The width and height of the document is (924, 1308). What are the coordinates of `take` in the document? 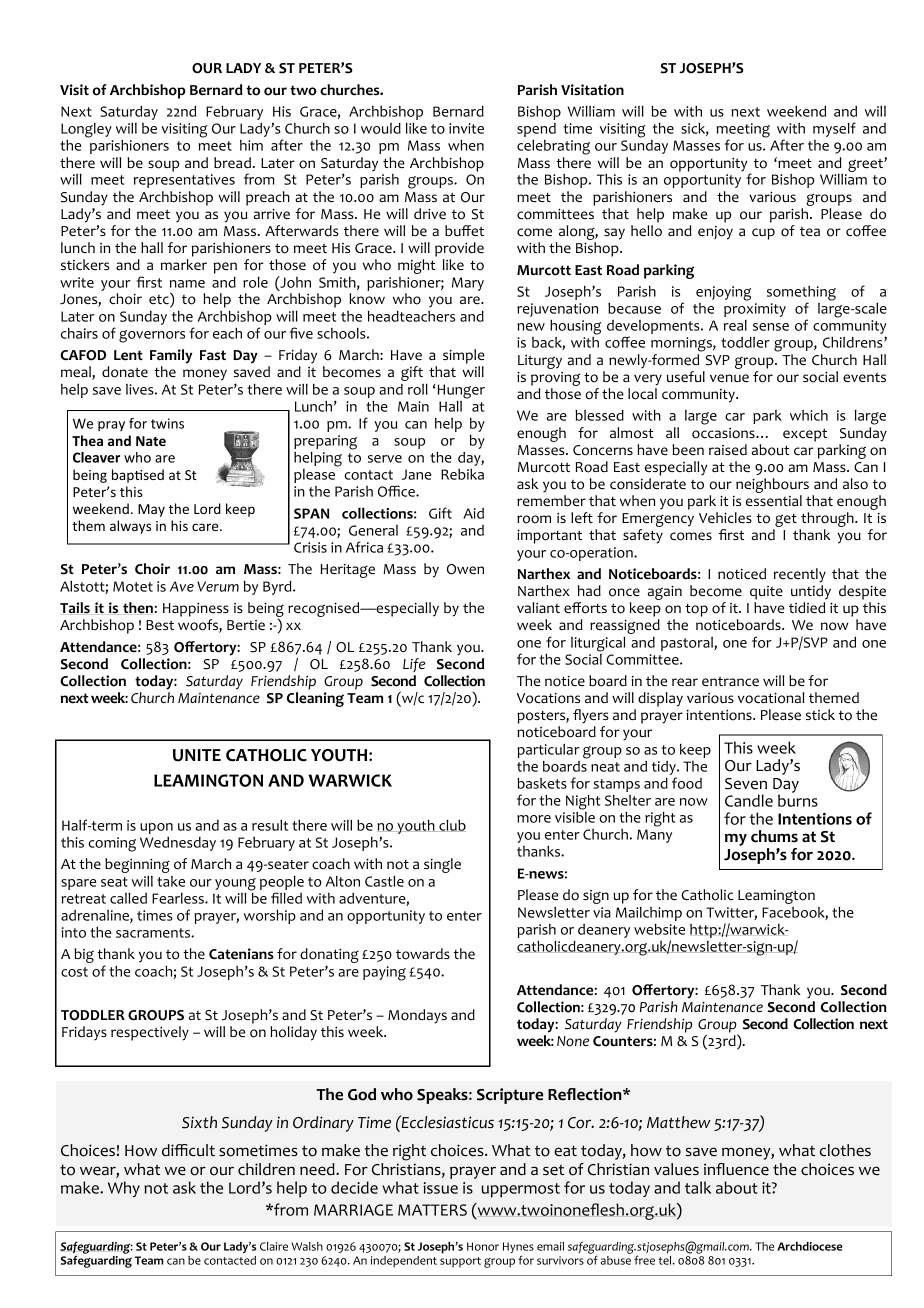 It's located at (171, 881).
